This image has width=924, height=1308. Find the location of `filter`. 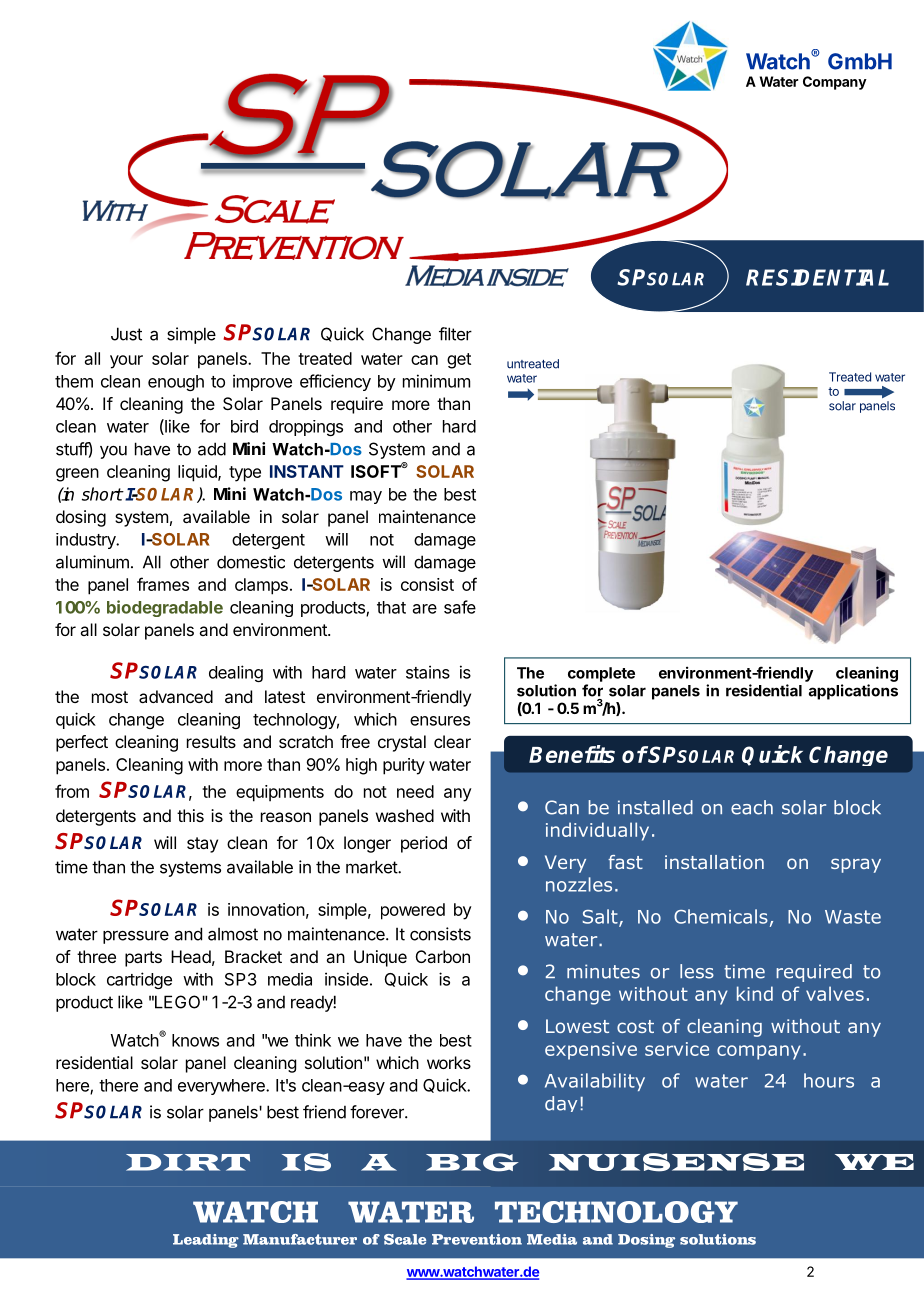

filter is located at coordinates (455, 334).
